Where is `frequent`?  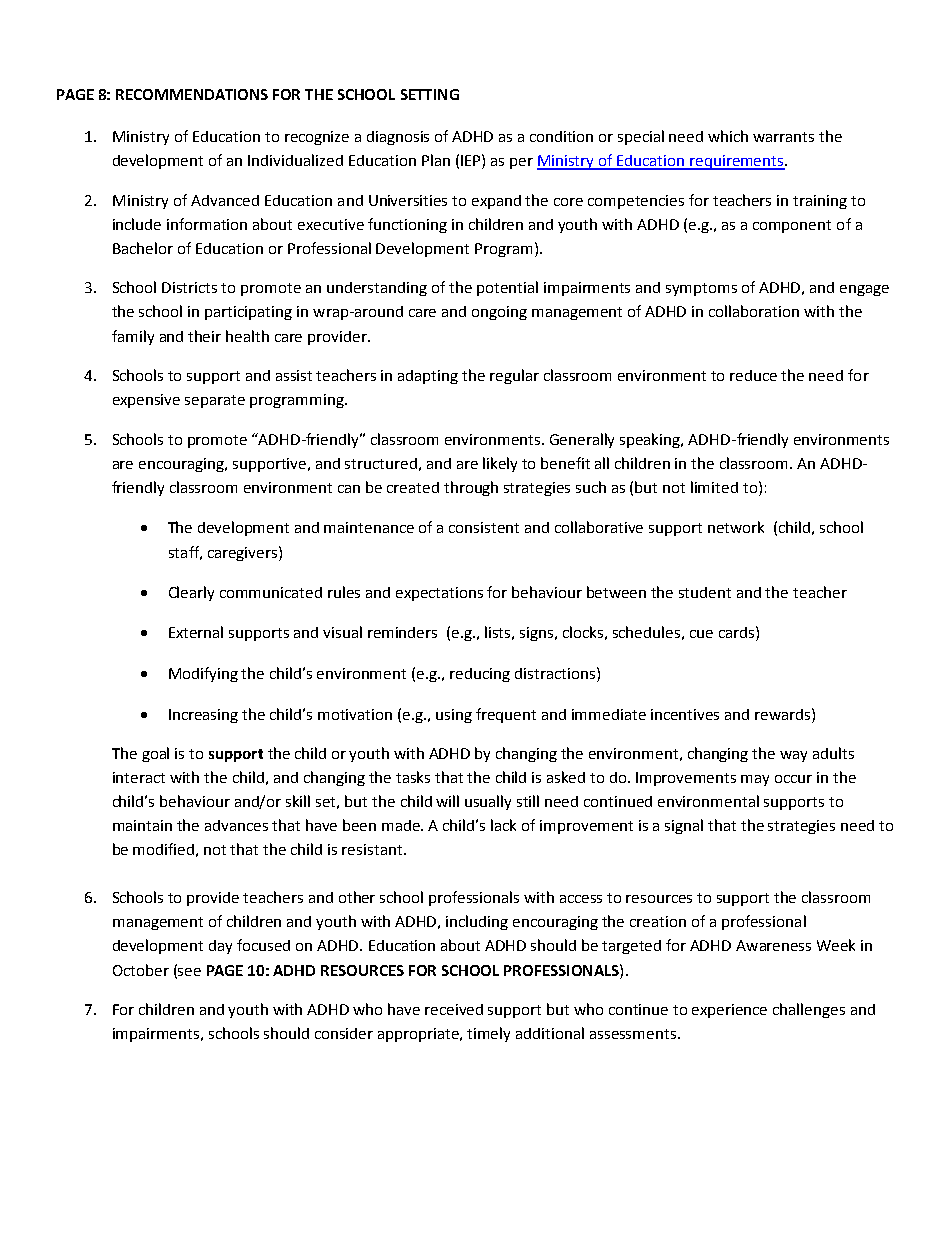
frequent is located at coordinates (506, 715).
